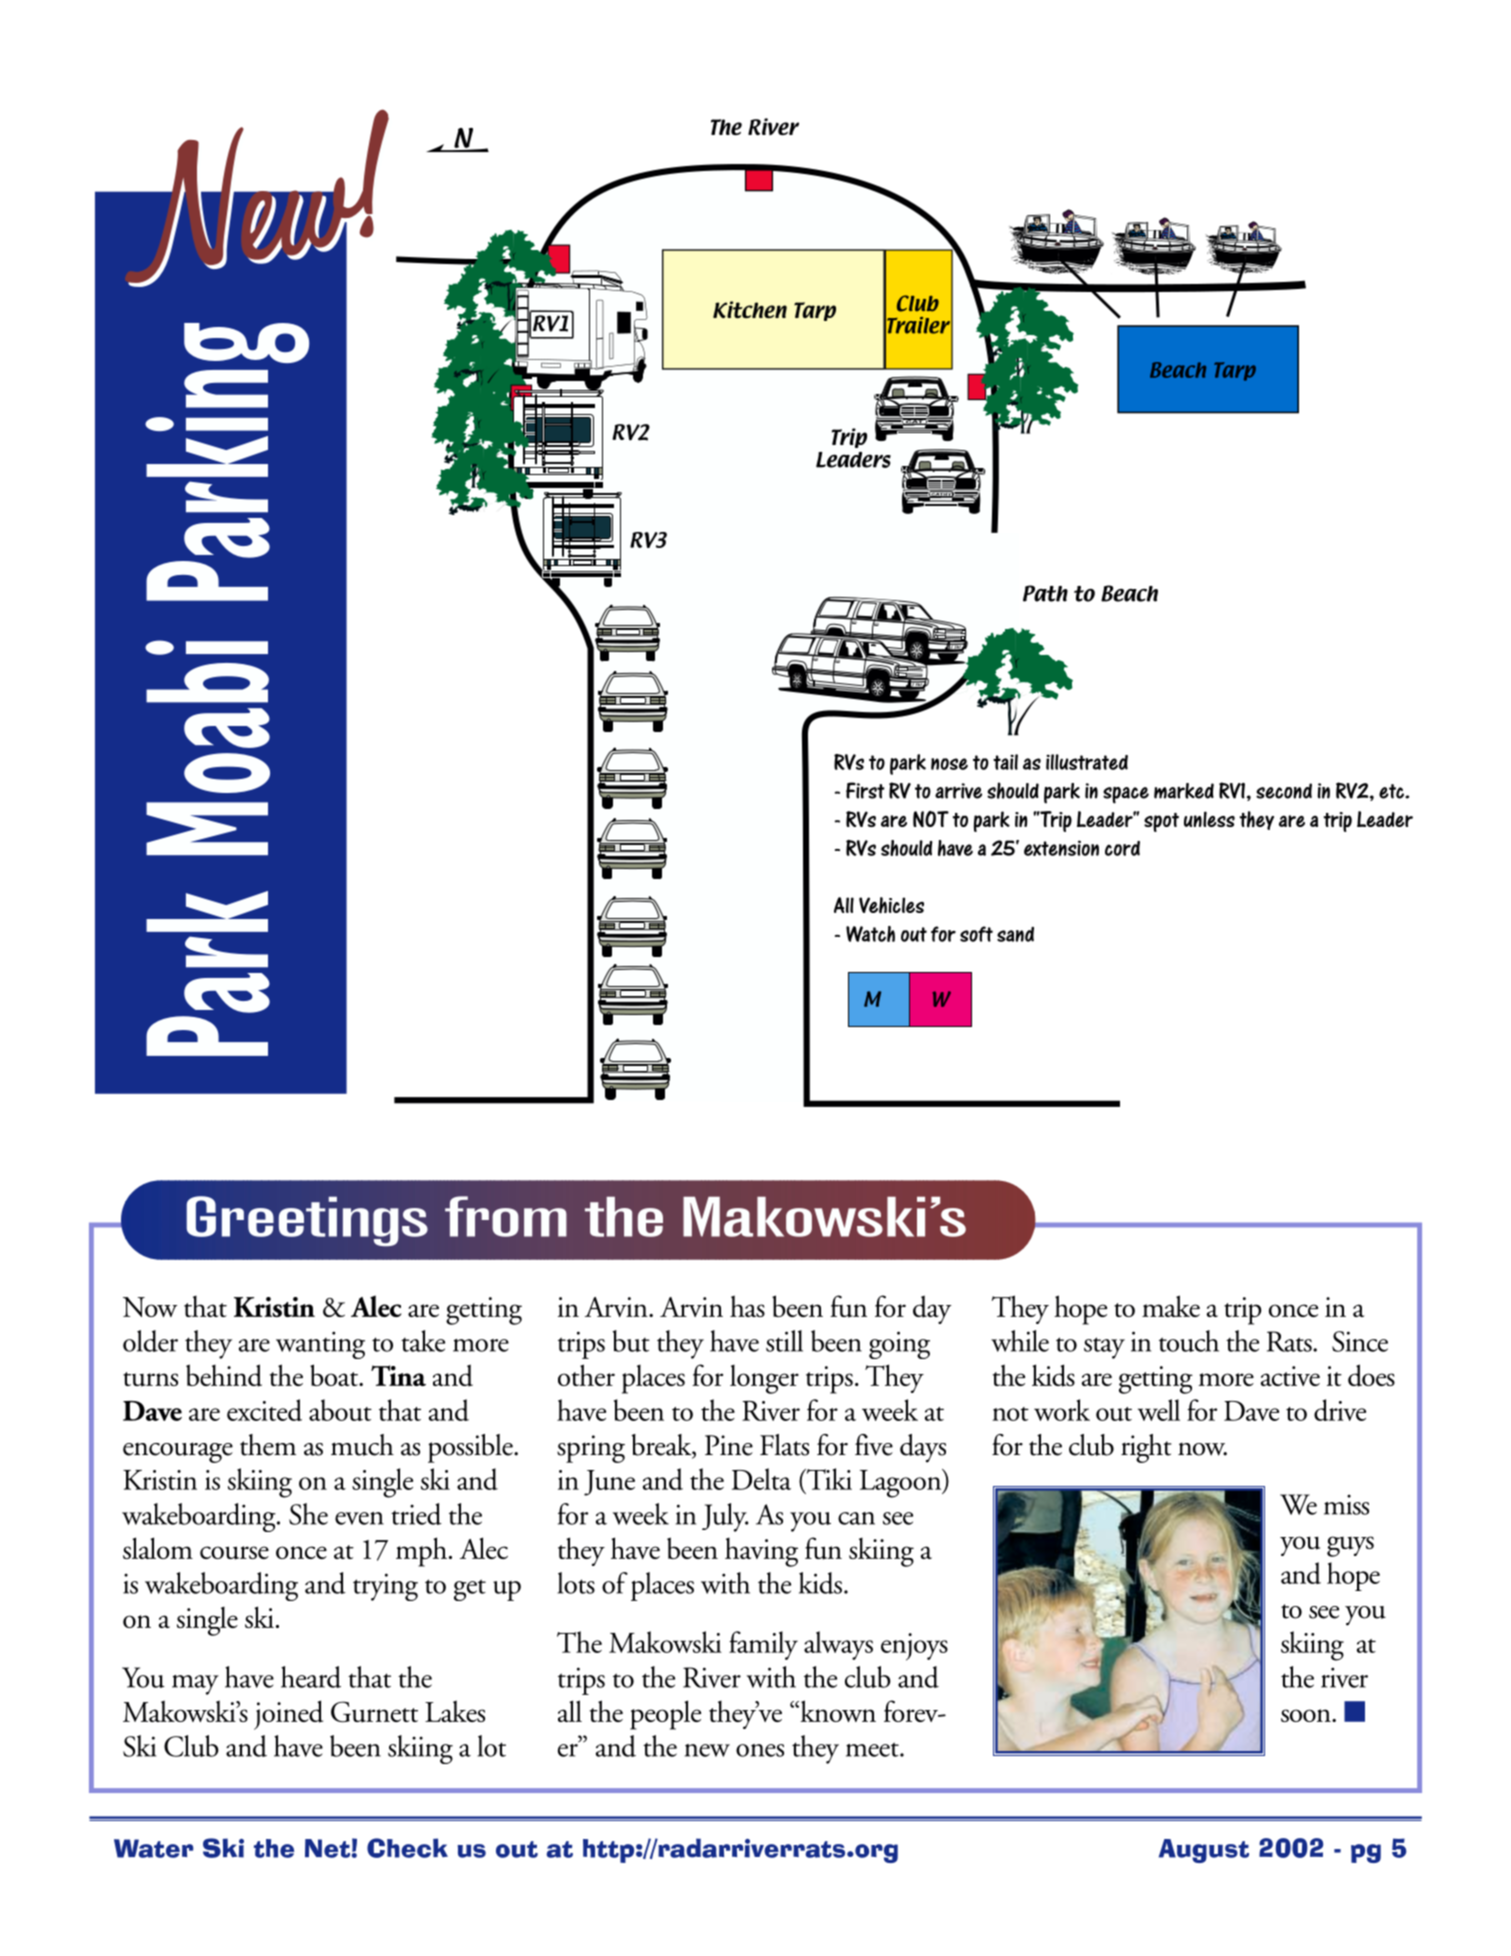  Describe the element at coordinates (407, 1848) in the page. I see `Check` at that location.
